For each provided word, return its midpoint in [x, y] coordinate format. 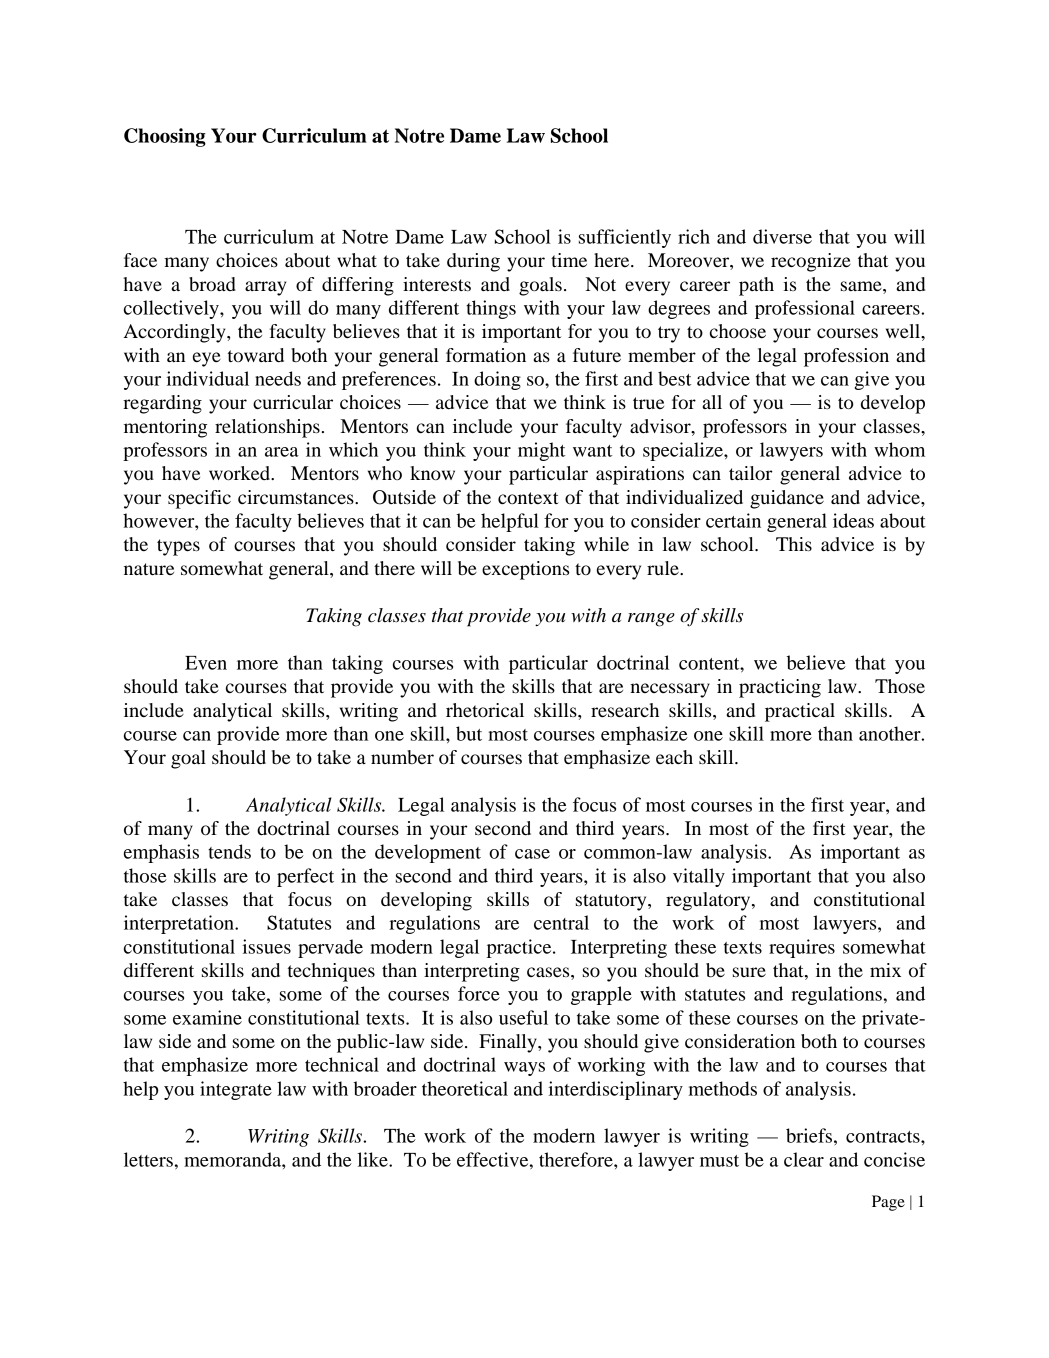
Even [206, 663]
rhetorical [485, 710]
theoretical [465, 1088]
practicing [780, 688]
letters [148, 1159]
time [569, 260]
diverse [782, 236]
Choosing [165, 137]
